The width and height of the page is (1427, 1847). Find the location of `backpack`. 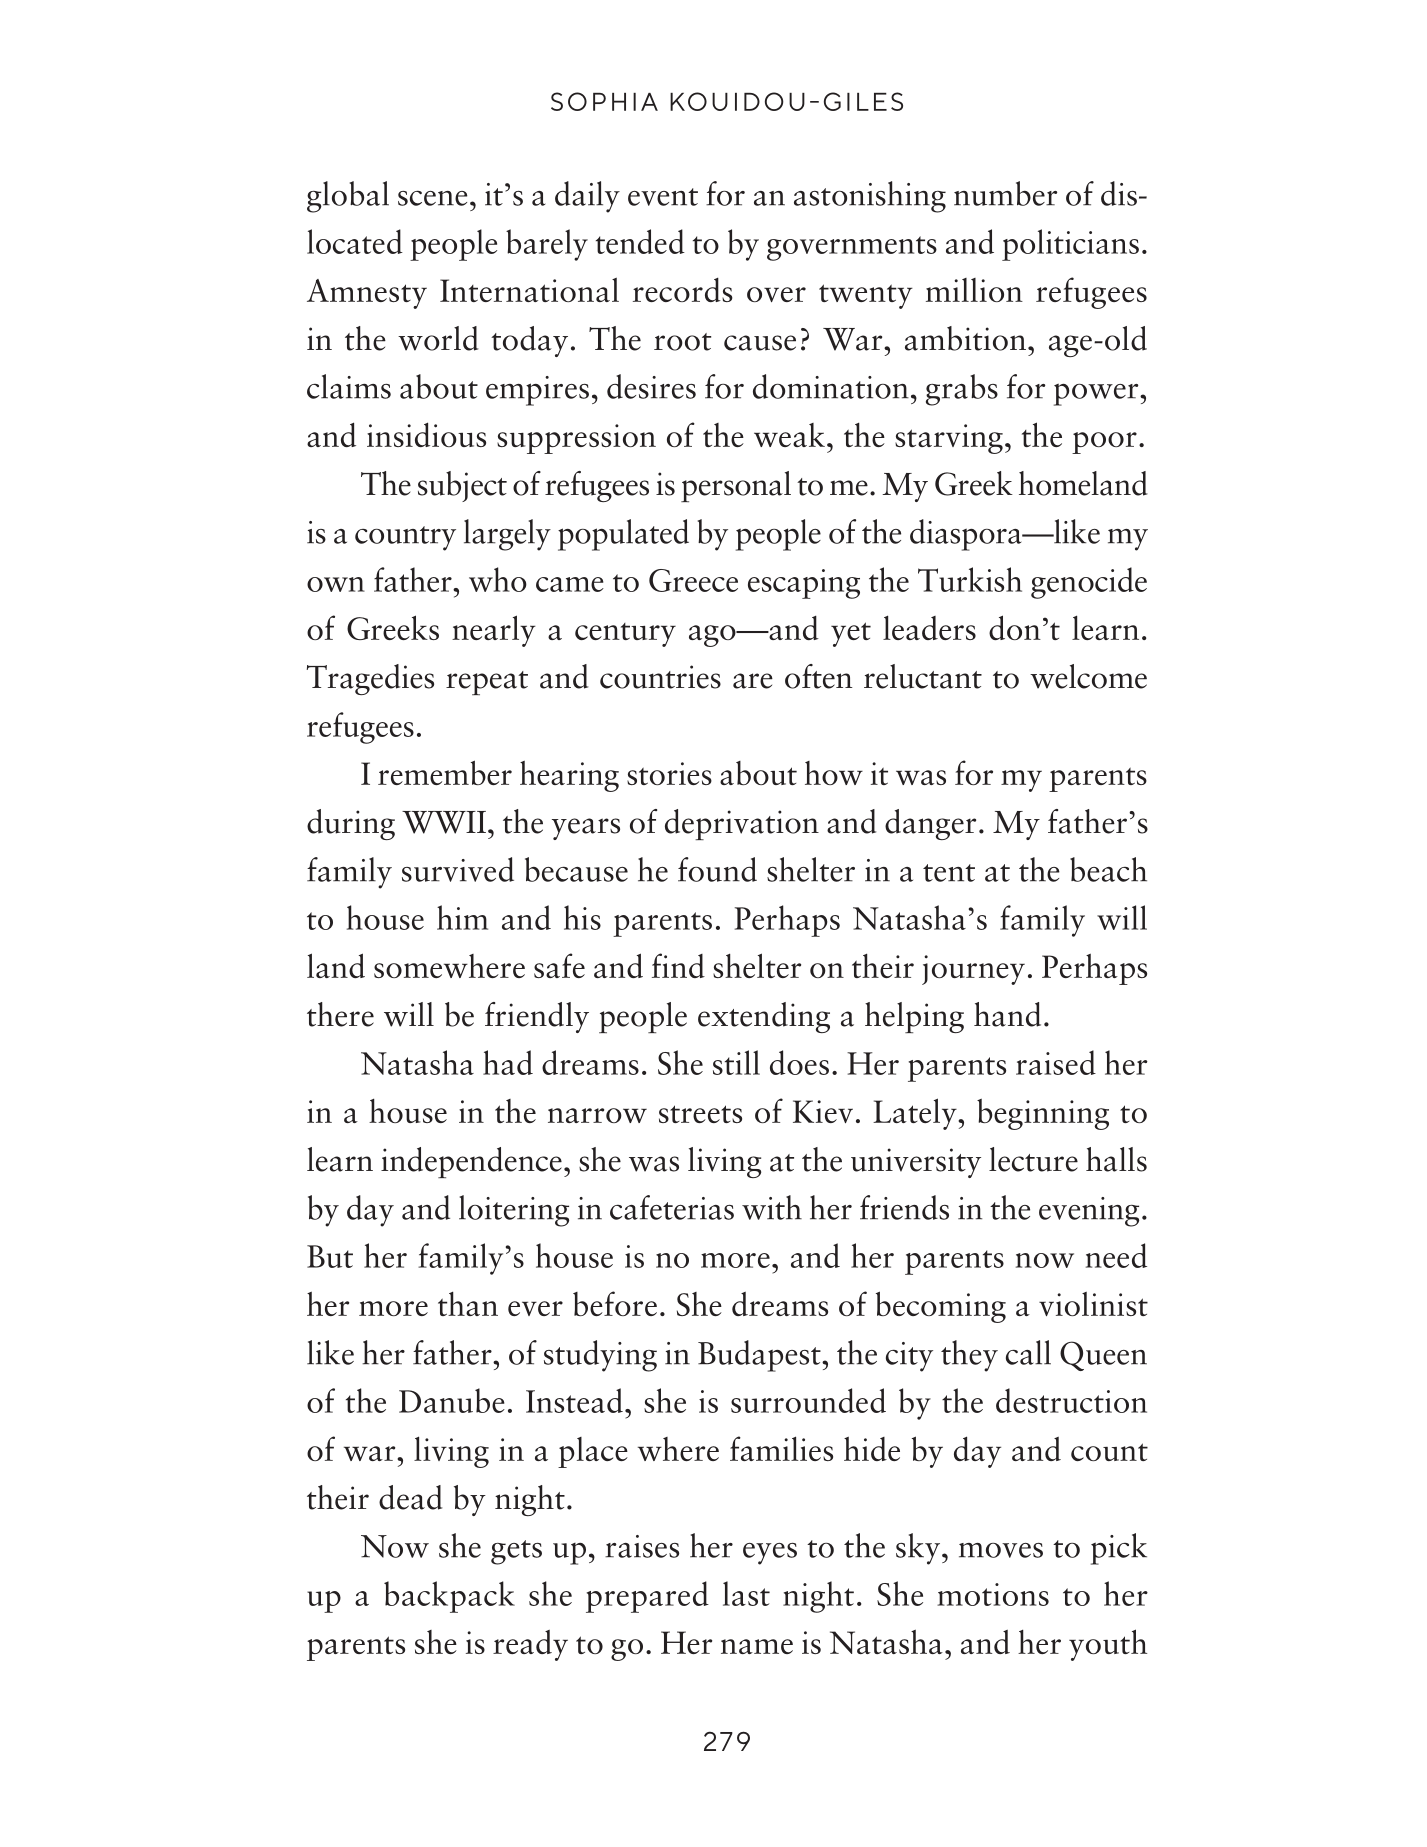

backpack is located at coordinates (449, 1597).
